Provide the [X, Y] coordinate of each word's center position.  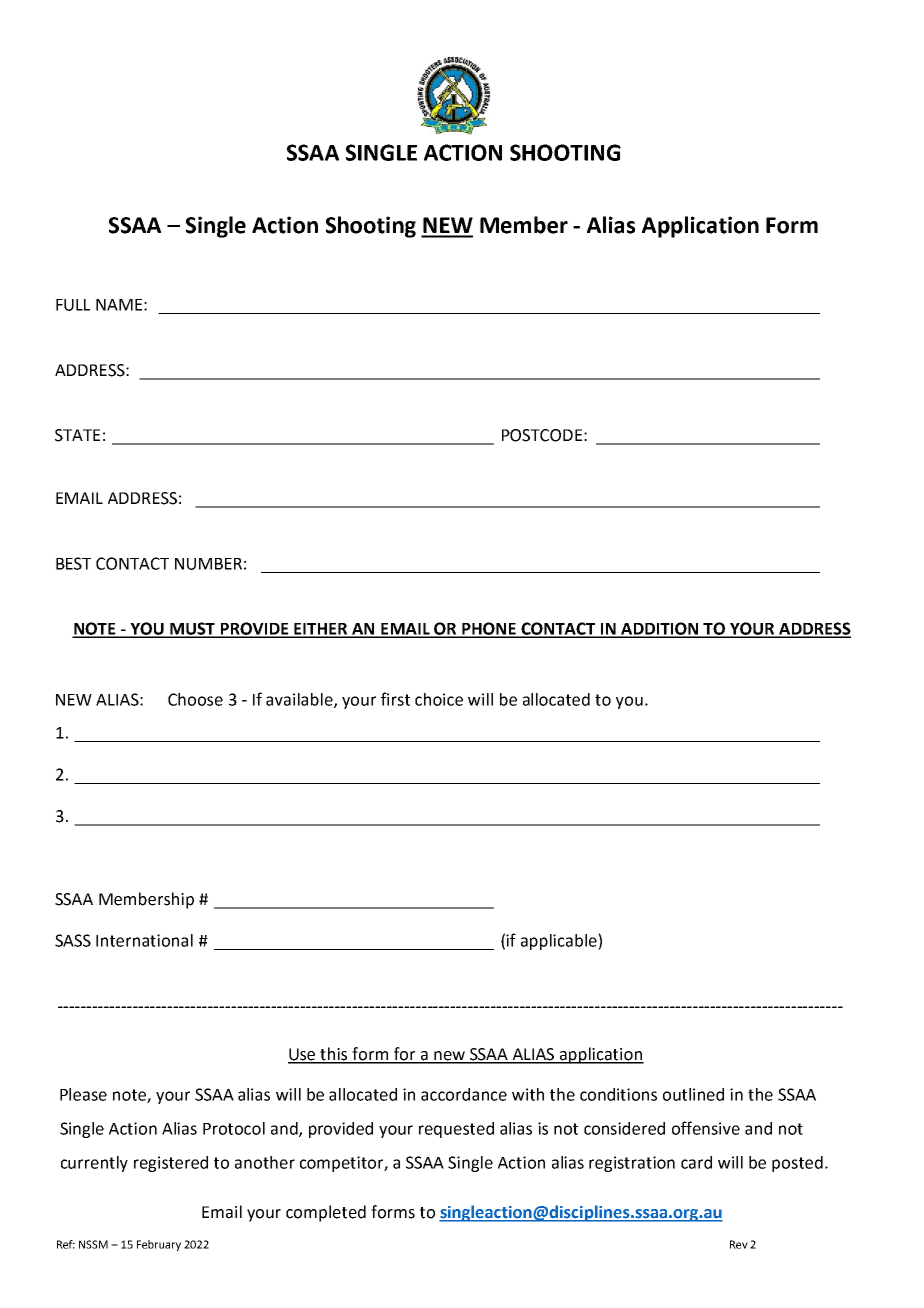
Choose [195, 699]
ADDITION [660, 629]
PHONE [489, 629]
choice [439, 699]
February [159, 1245]
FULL [73, 305]
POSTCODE [542, 435]
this [334, 1055]
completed [326, 1213]
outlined [693, 1094]
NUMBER [208, 564]
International [144, 940]
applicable [560, 942]
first [395, 699]
